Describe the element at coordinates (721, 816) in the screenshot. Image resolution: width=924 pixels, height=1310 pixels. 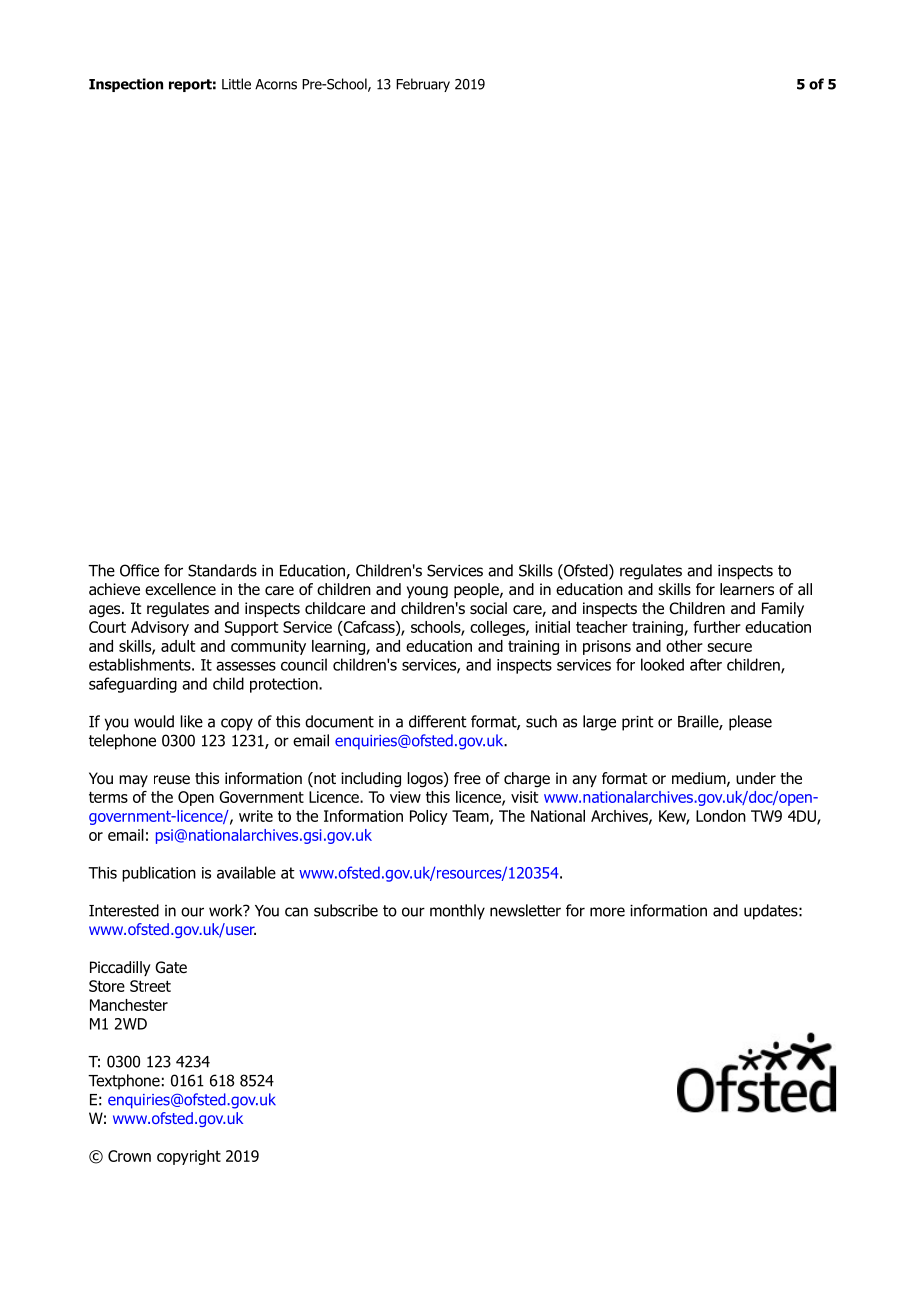
I see `London` at that location.
